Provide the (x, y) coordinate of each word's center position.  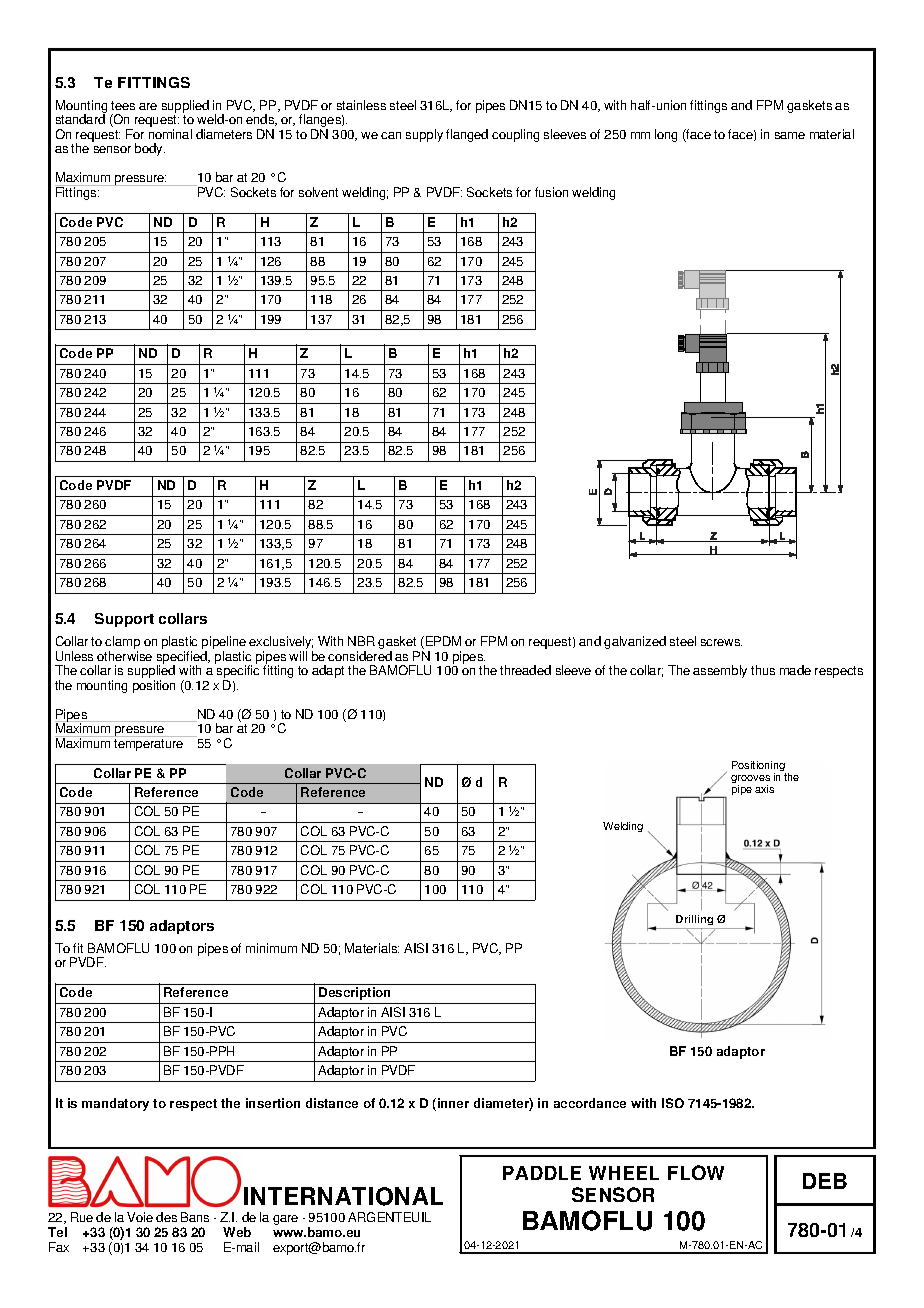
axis (764, 789)
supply (424, 135)
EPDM (443, 641)
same (790, 135)
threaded (525, 670)
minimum (271, 948)
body (150, 149)
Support (124, 620)
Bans (195, 1217)
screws (721, 642)
